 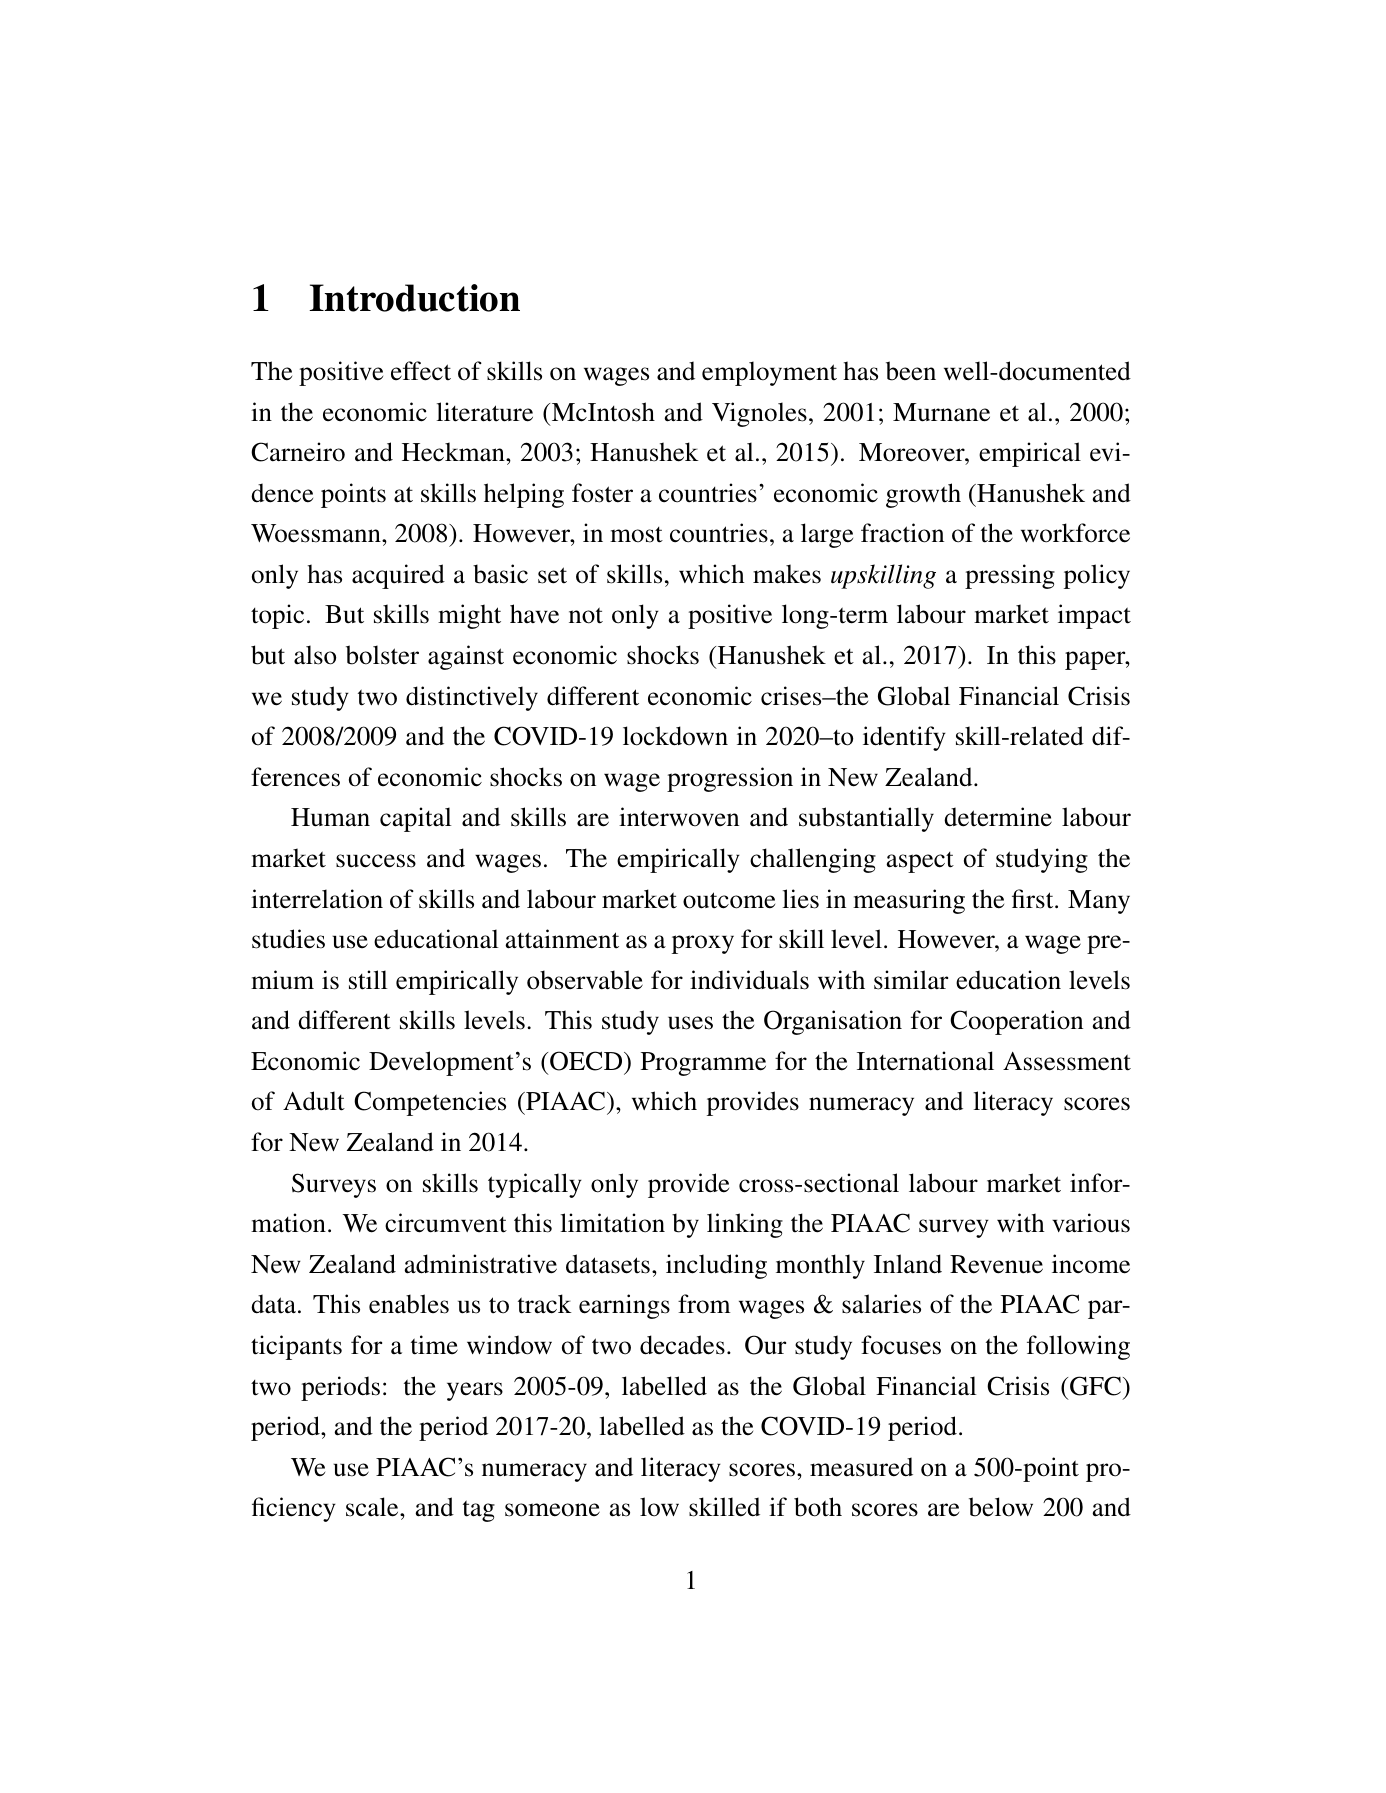 What do you see at coordinates (703, 1064) in the image?
I see `Programme` at bounding box center [703, 1064].
